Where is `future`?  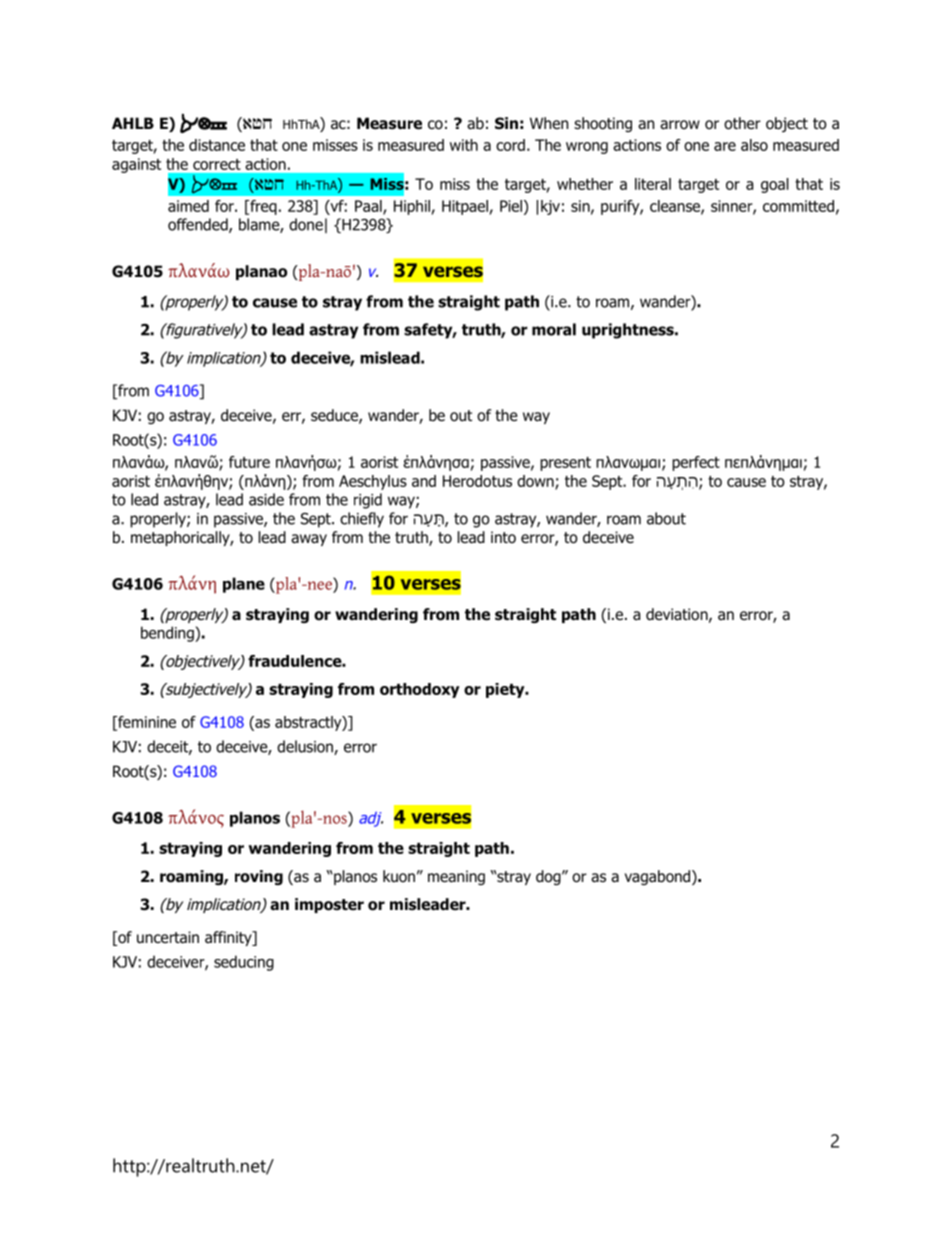
future is located at coordinates (249, 462).
